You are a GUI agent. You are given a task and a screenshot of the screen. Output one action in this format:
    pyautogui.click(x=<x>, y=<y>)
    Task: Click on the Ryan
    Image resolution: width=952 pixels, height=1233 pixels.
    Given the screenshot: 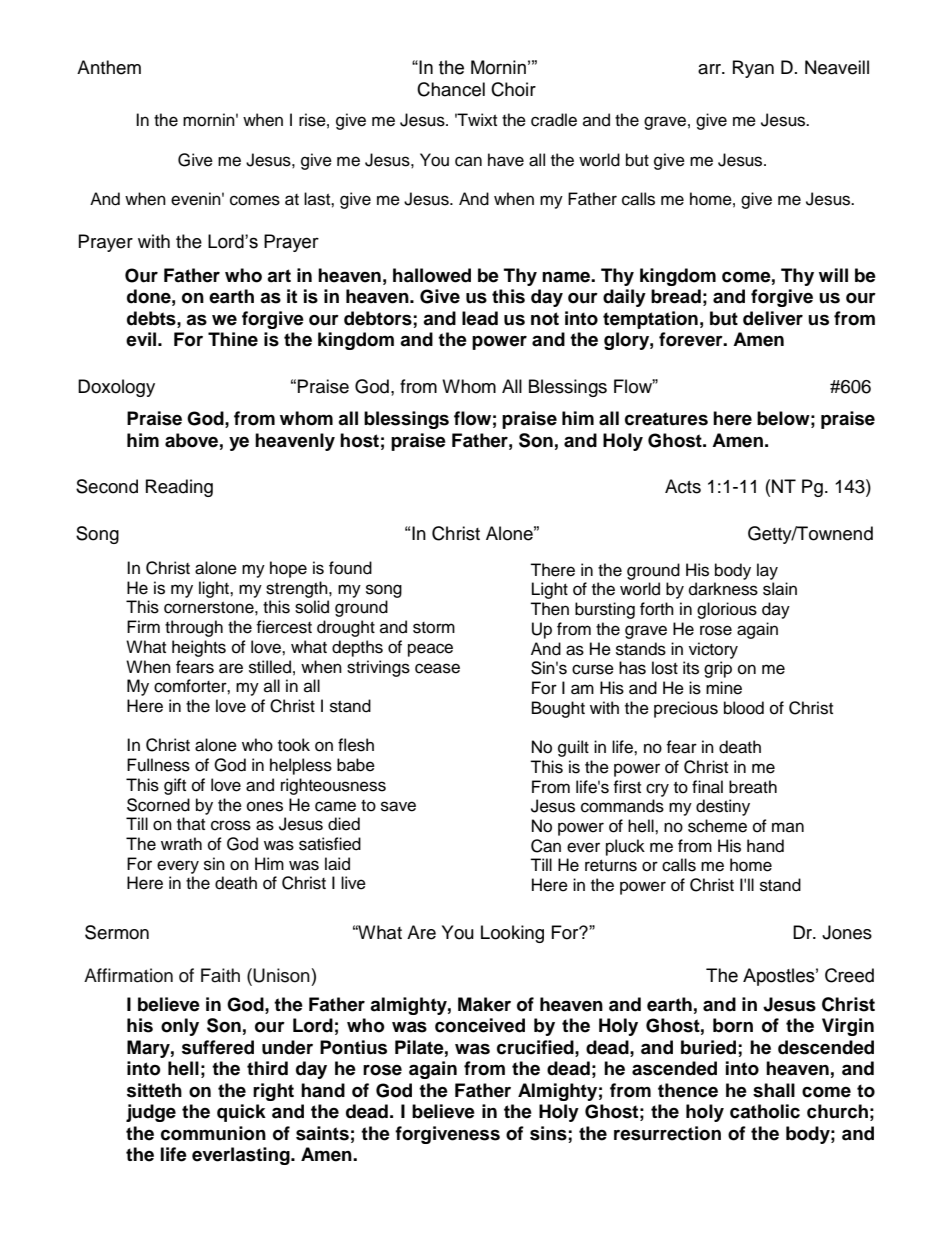 What is the action you would take?
    pyautogui.click(x=753, y=69)
